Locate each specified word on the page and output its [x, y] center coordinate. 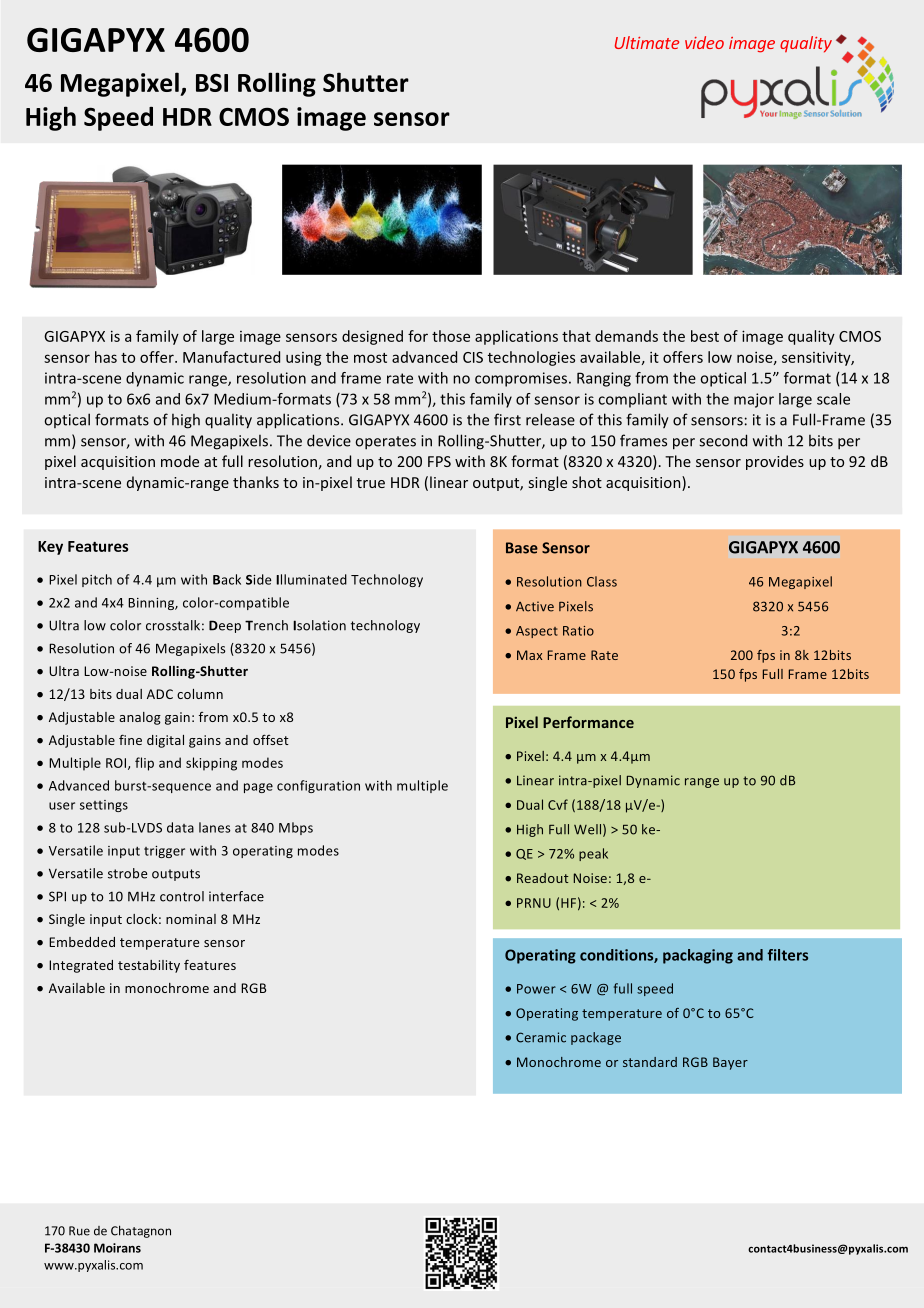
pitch [97, 580]
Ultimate [647, 42]
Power [536, 989]
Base [522, 548]
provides [775, 462]
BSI [212, 82]
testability [149, 966]
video [704, 42]
